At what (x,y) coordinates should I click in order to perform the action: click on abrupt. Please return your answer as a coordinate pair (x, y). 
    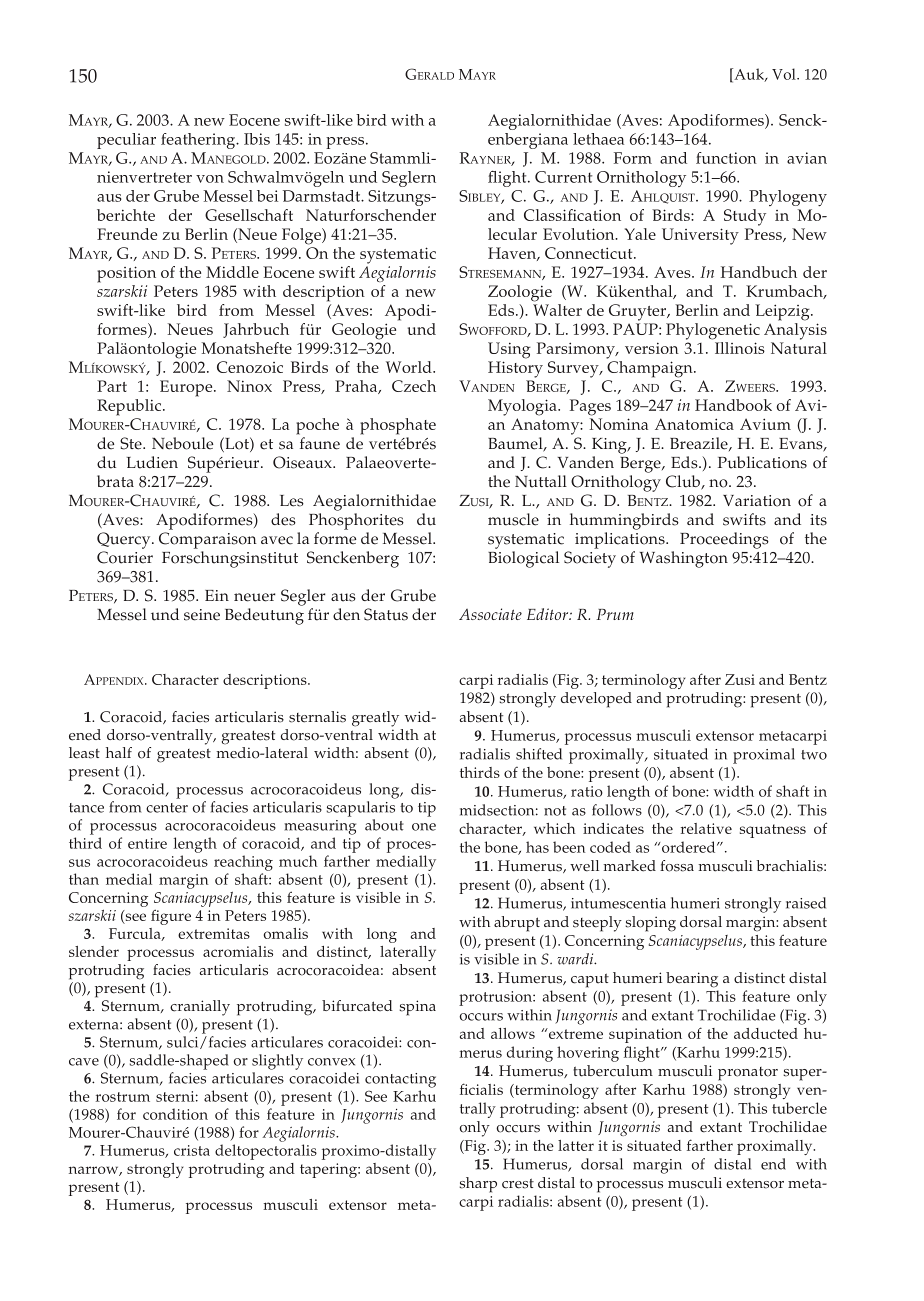
    Looking at the image, I should click on (517, 924).
